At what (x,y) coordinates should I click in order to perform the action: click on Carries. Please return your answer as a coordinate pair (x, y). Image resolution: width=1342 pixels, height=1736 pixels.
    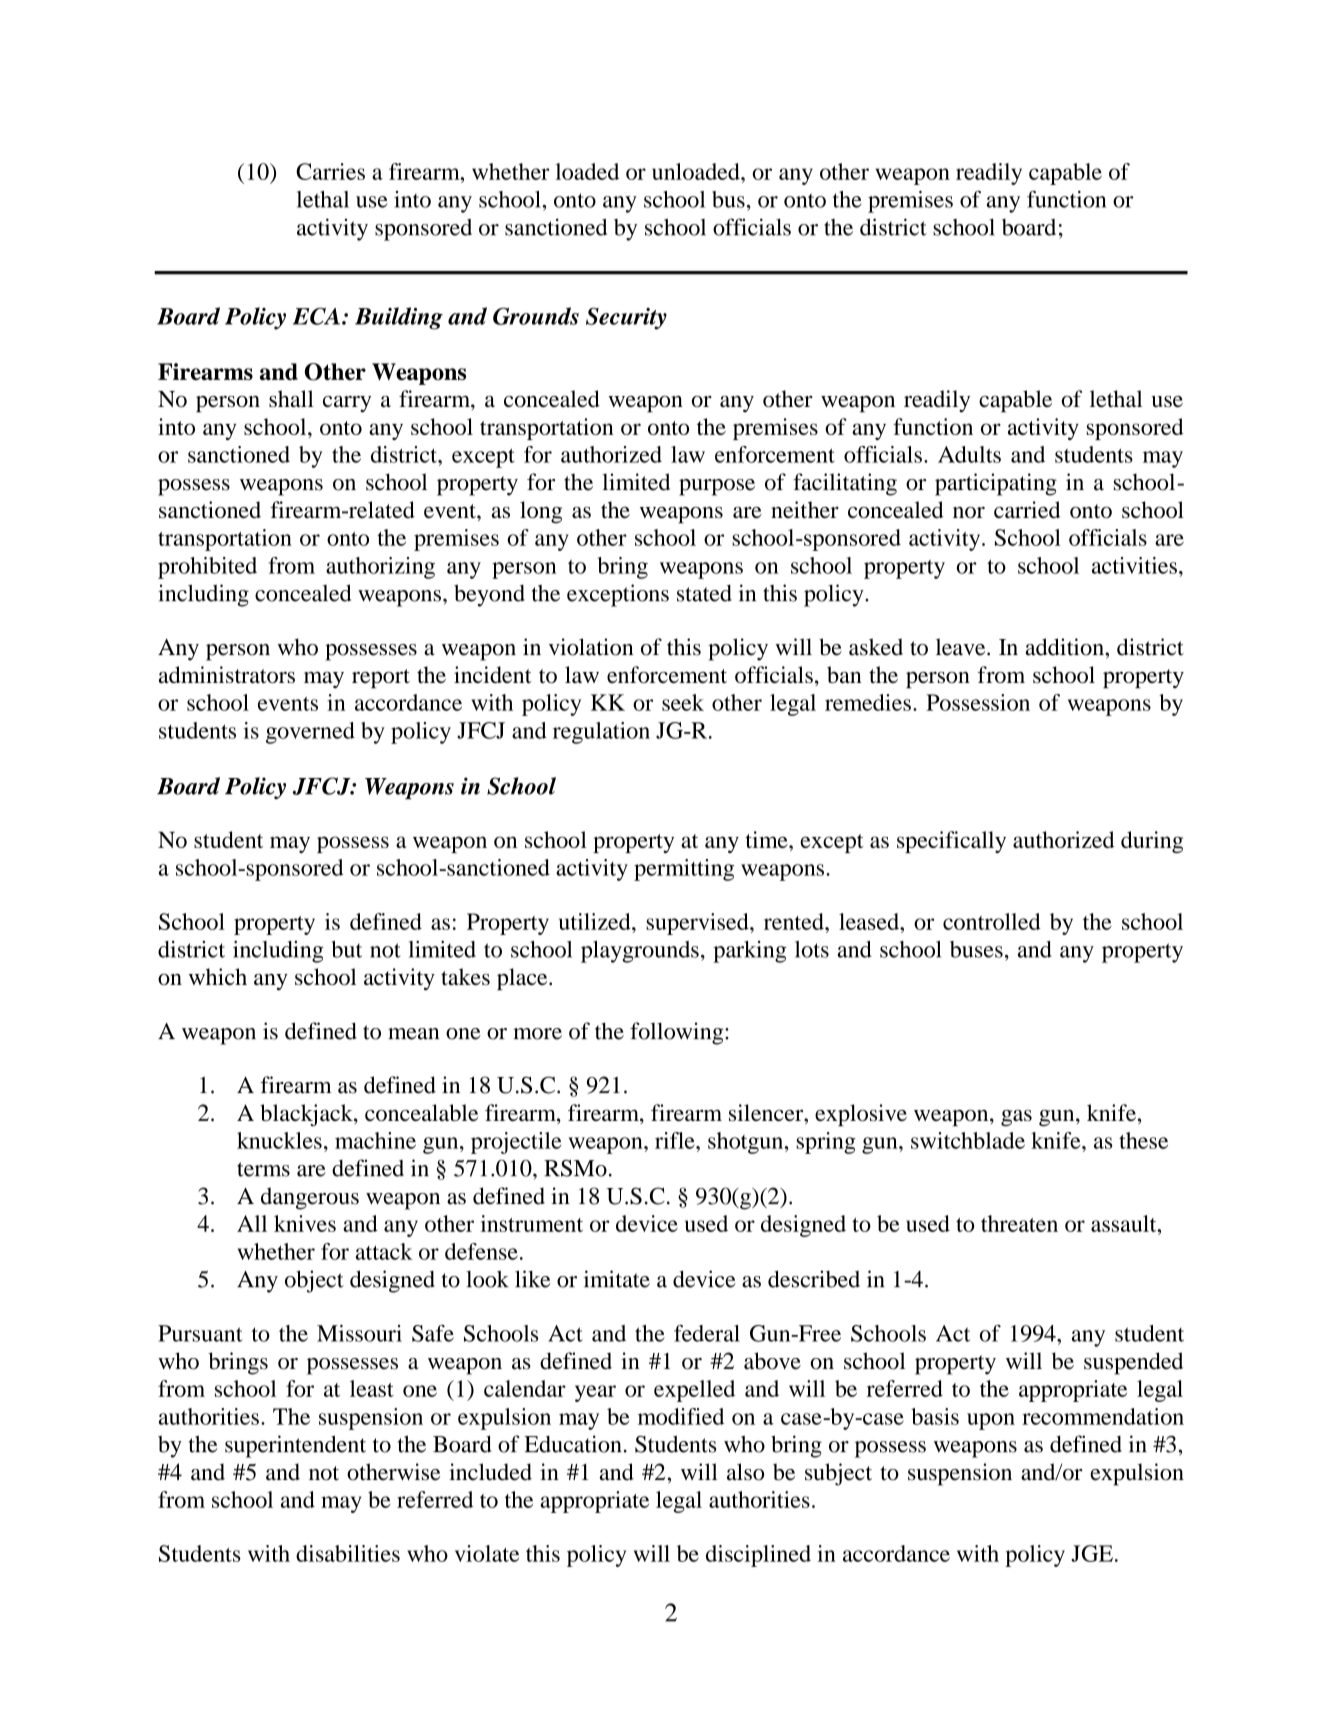
    Looking at the image, I should click on (330, 171).
